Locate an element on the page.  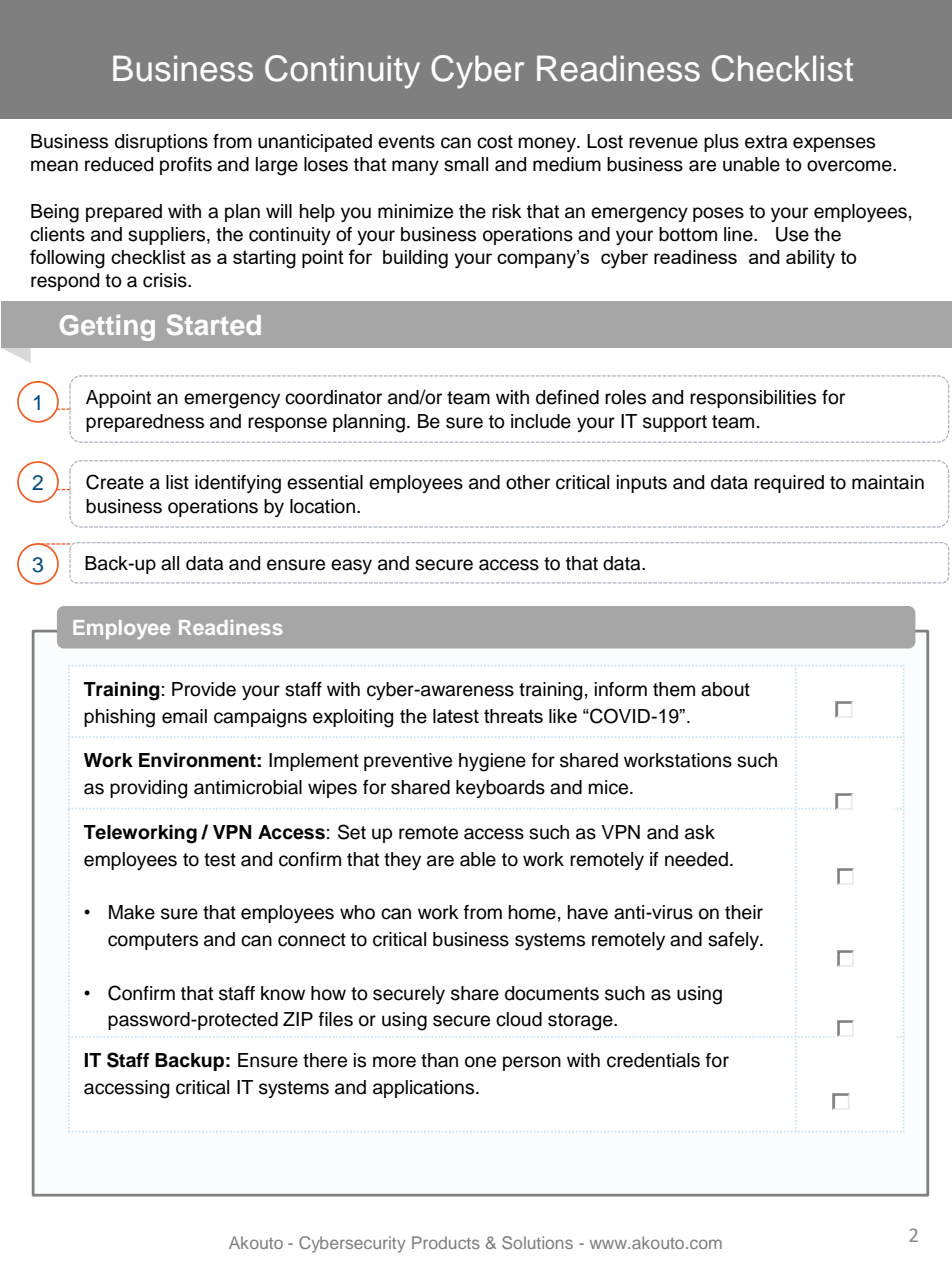
profits is located at coordinates (186, 166).
